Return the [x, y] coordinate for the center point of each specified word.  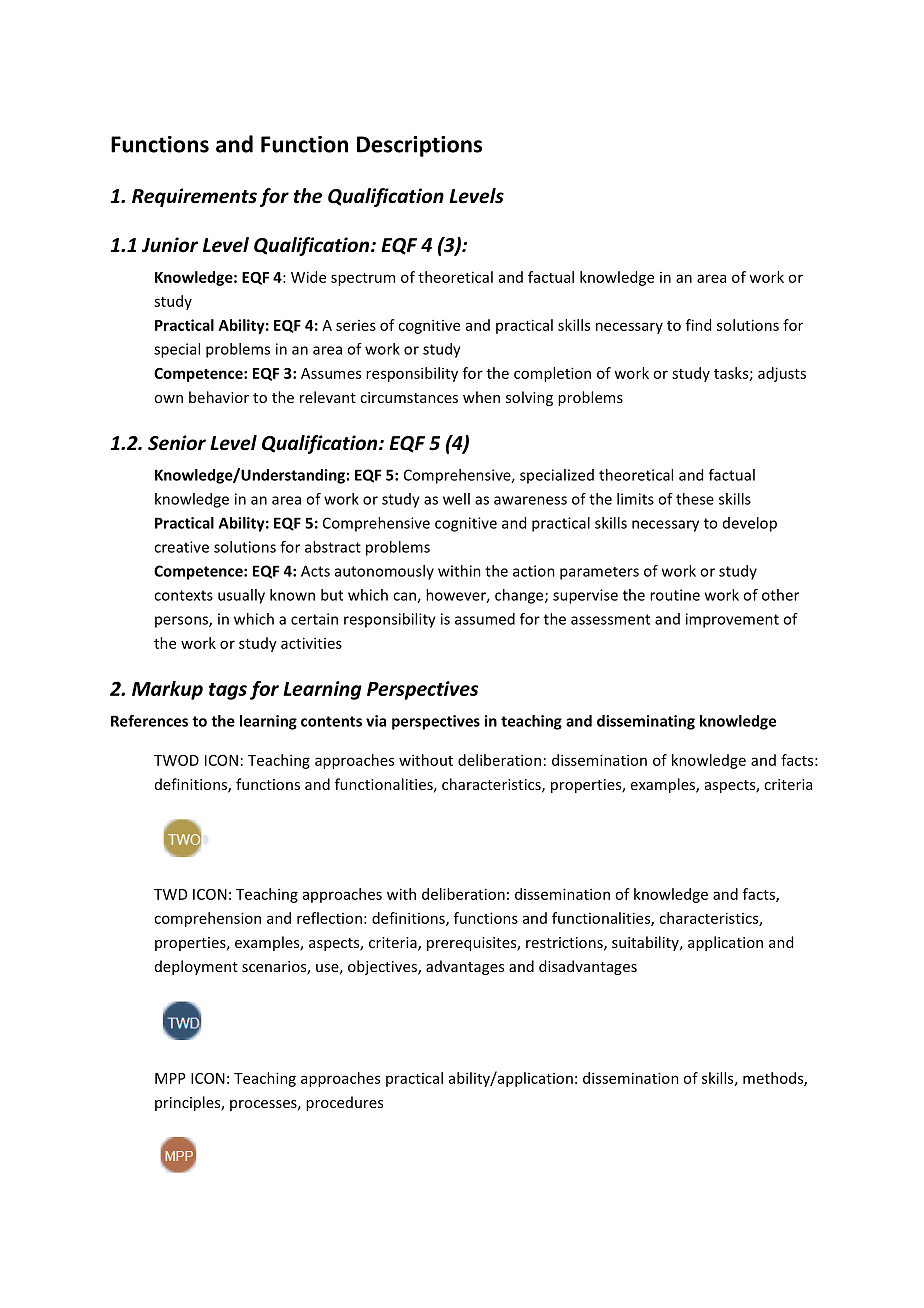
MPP [170, 1078]
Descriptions [419, 146]
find [698, 325]
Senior [177, 443]
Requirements [194, 197]
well [456, 499]
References [149, 721]
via [376, 721]
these [695, 499]
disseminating [646, 722]
